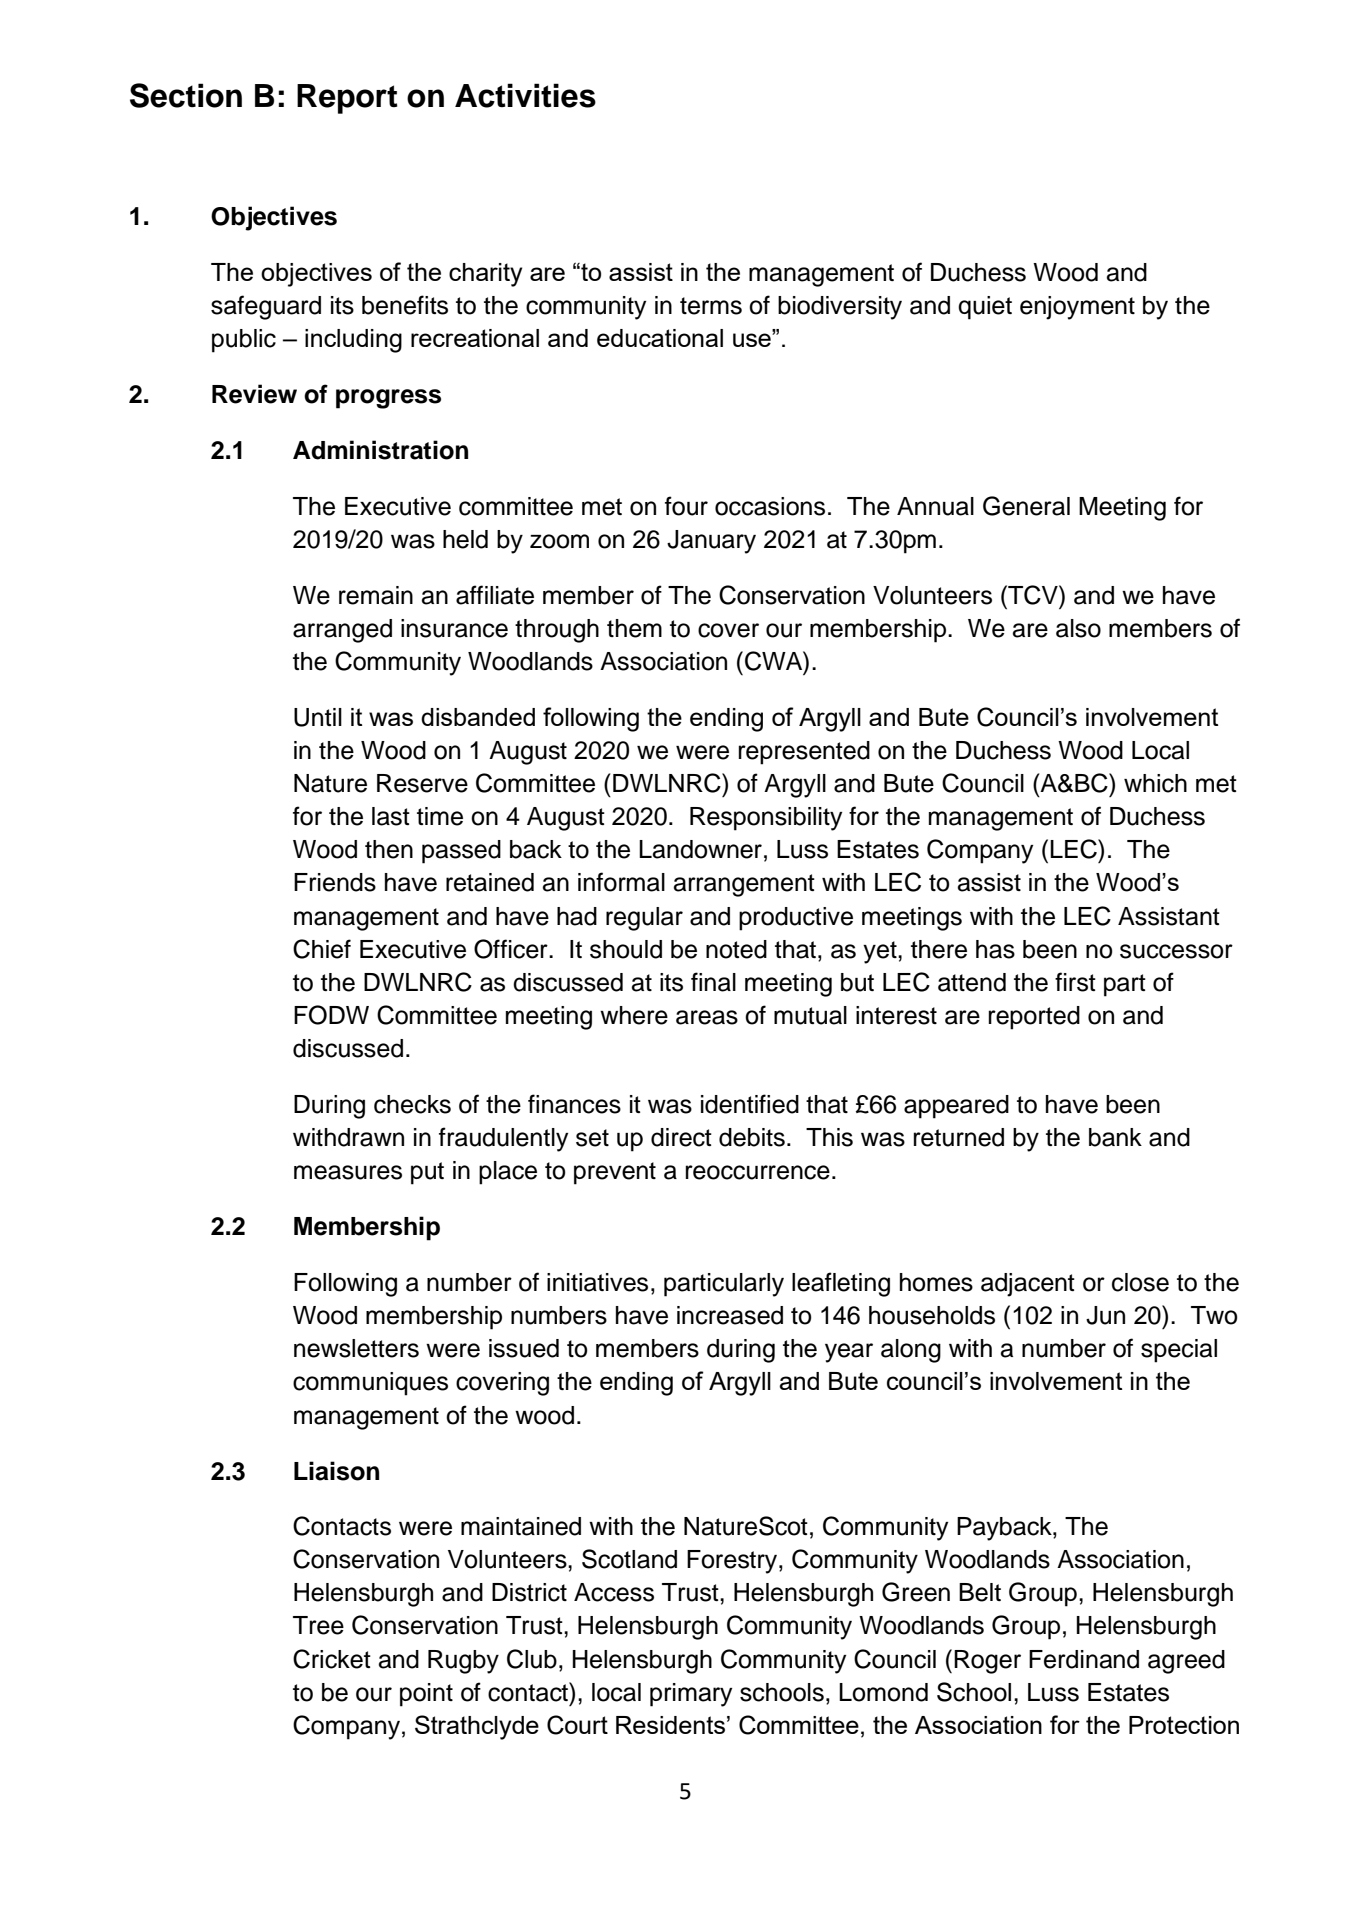 The image size is (1355, 1917). I want to click on Activities, so click(525, 95).
